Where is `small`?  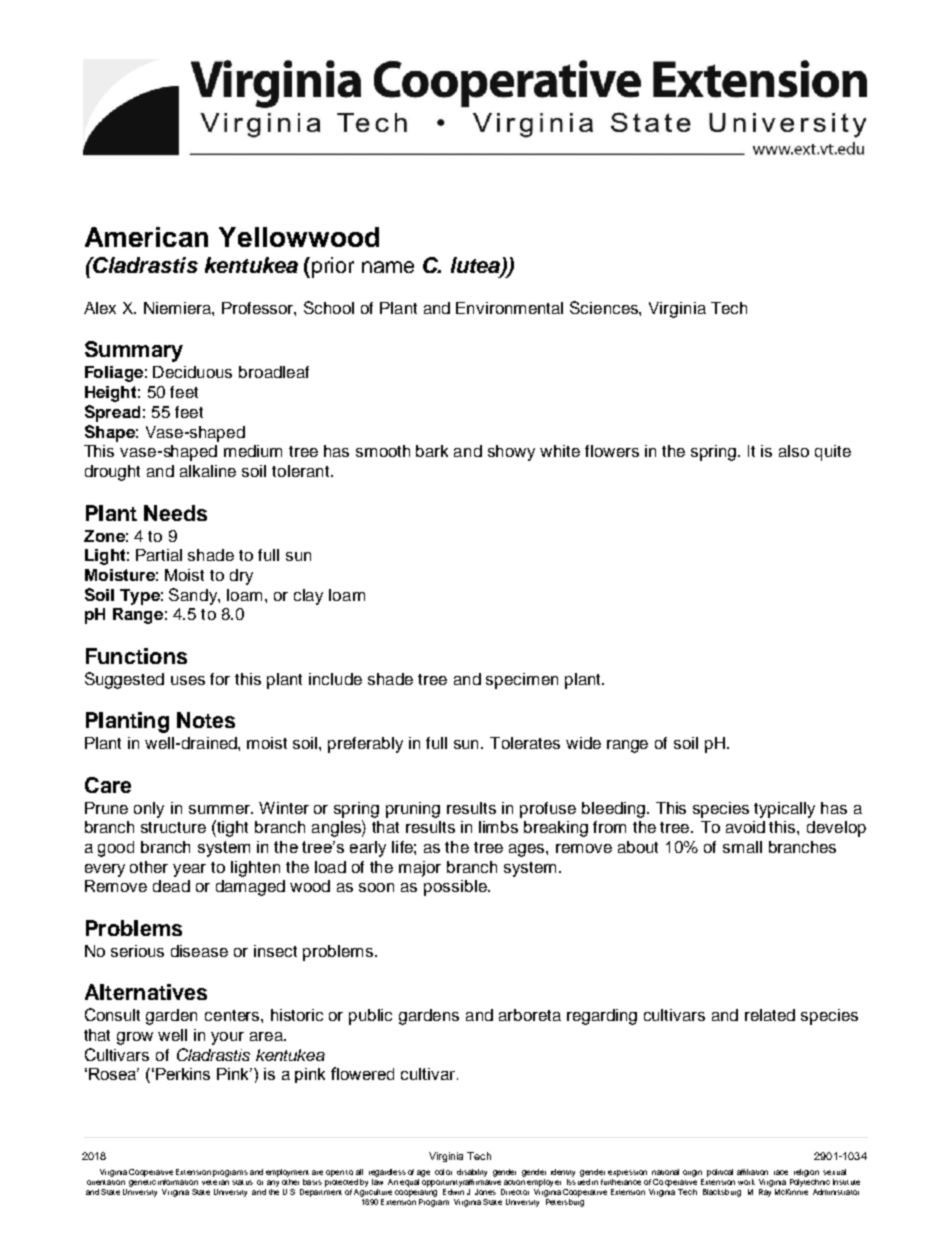
small is located at coordinates (742, 847).
